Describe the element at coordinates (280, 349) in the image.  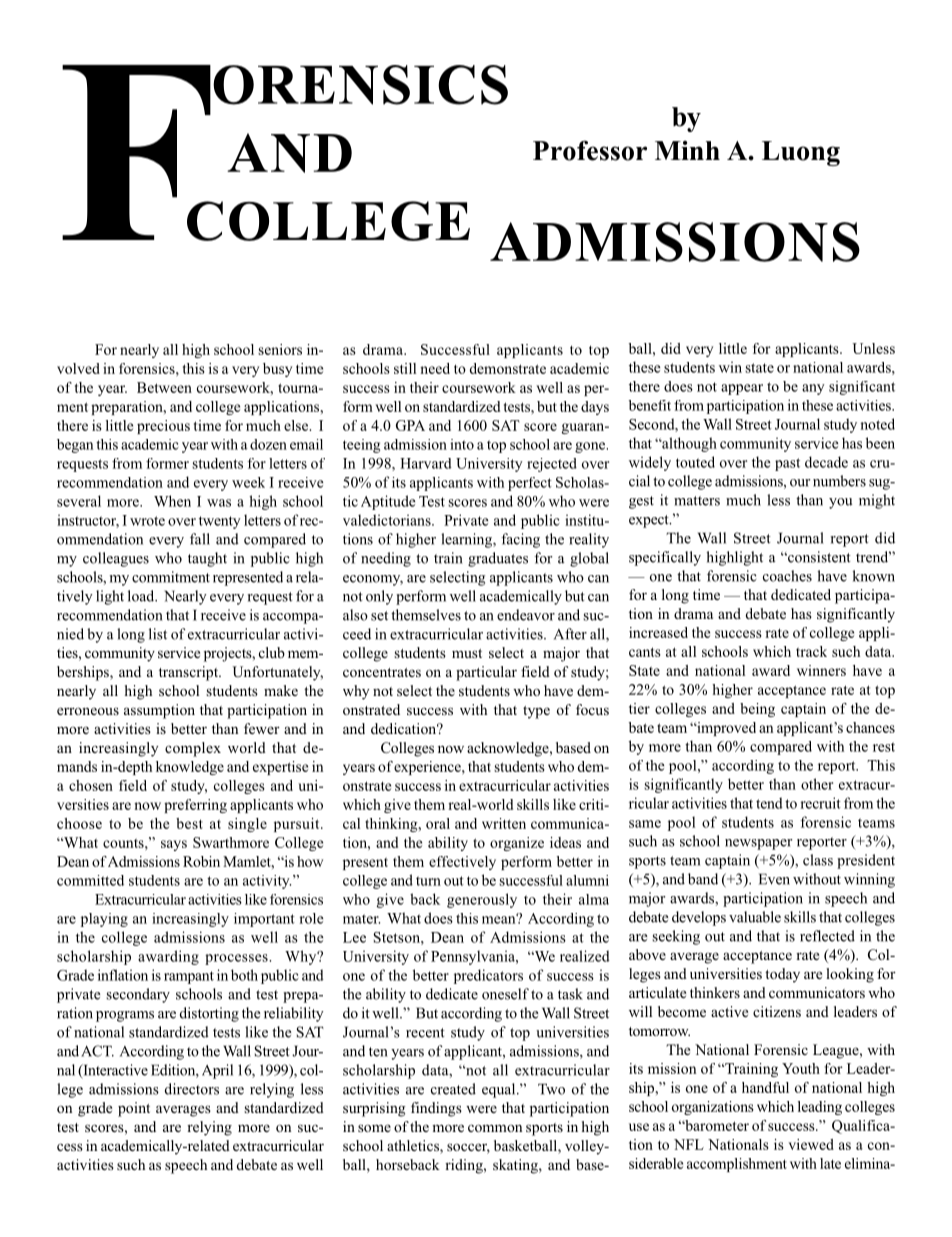
I see `seniors` at that location.
